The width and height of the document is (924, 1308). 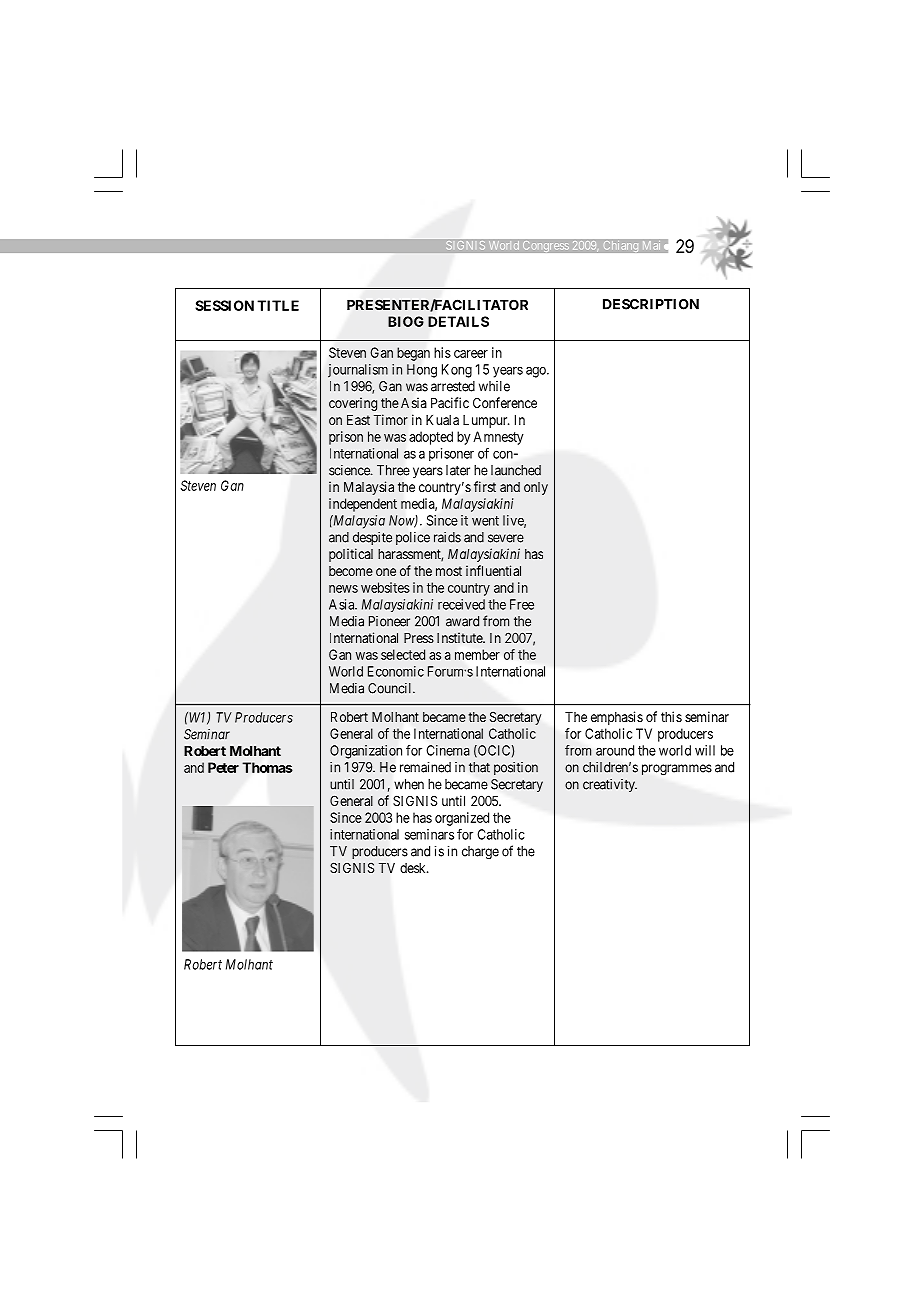 What do you see at coordinates (278, 305) in the document?
I see `TITLE` at bounding box center [278, 305].
